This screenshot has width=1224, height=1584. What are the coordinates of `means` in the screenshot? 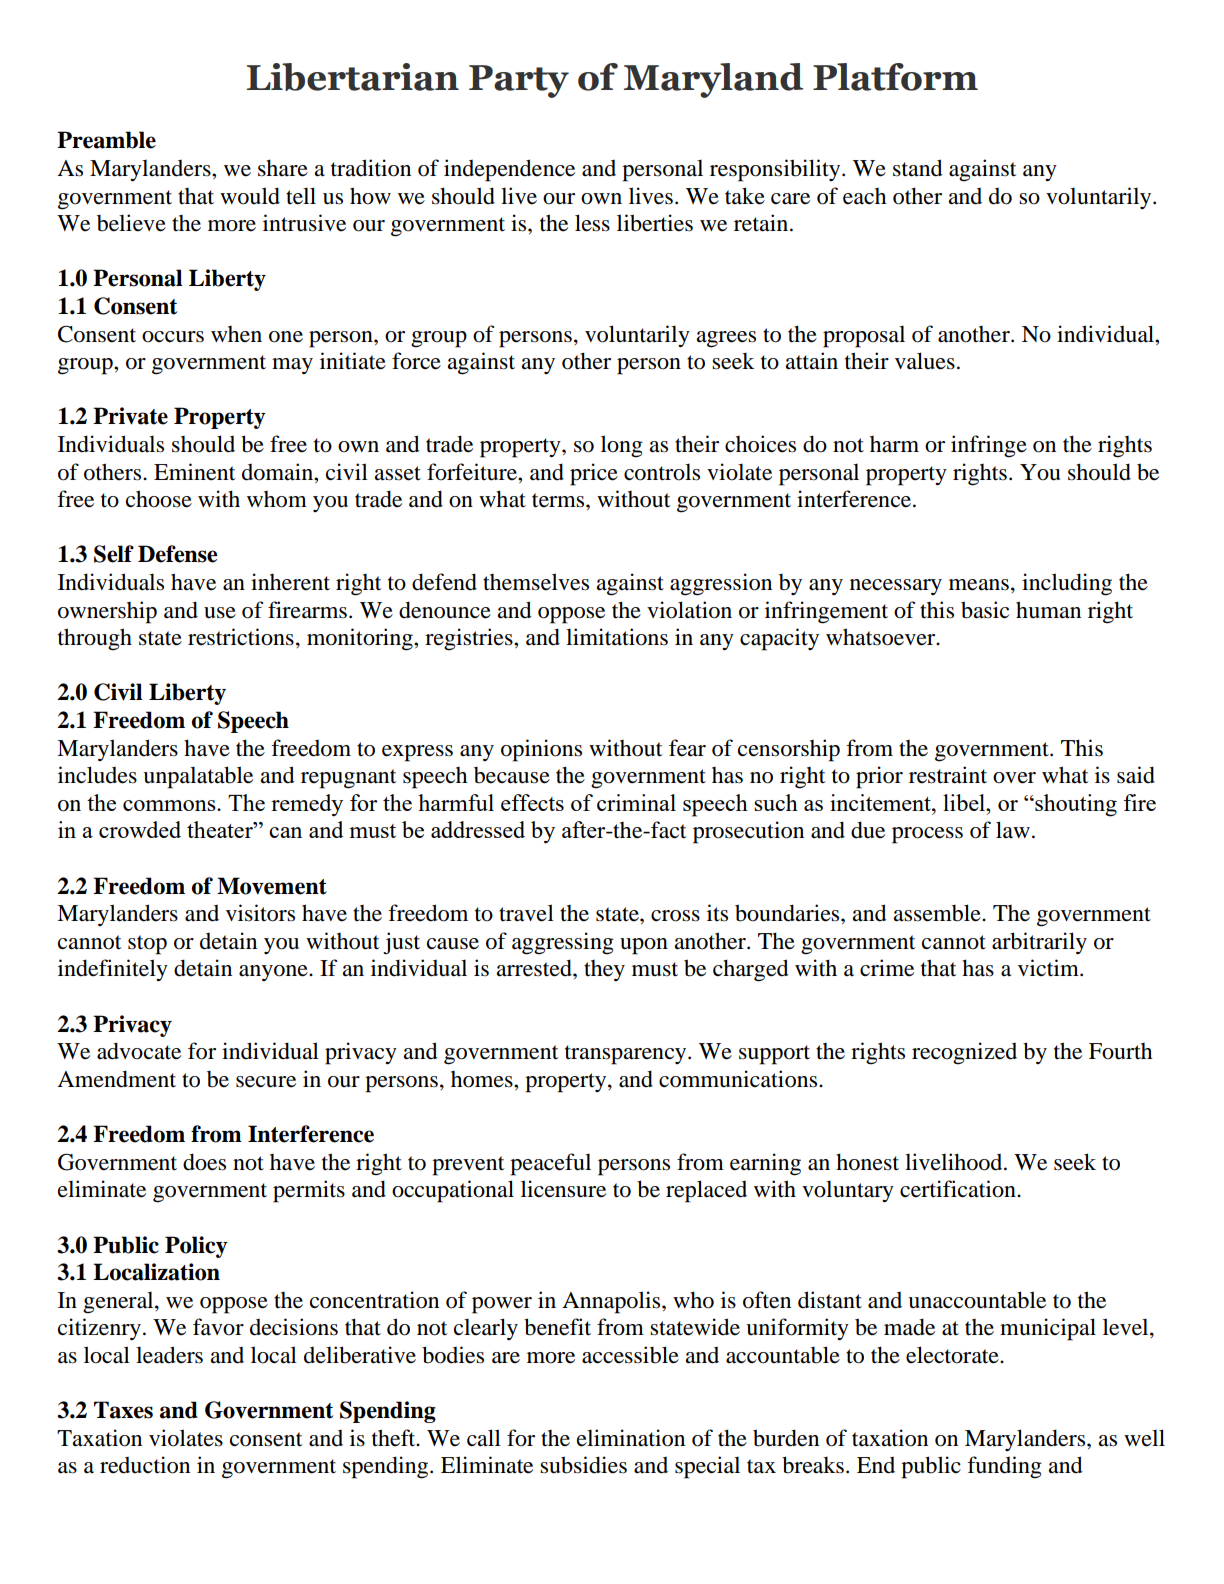 It's located at (979, 585).
